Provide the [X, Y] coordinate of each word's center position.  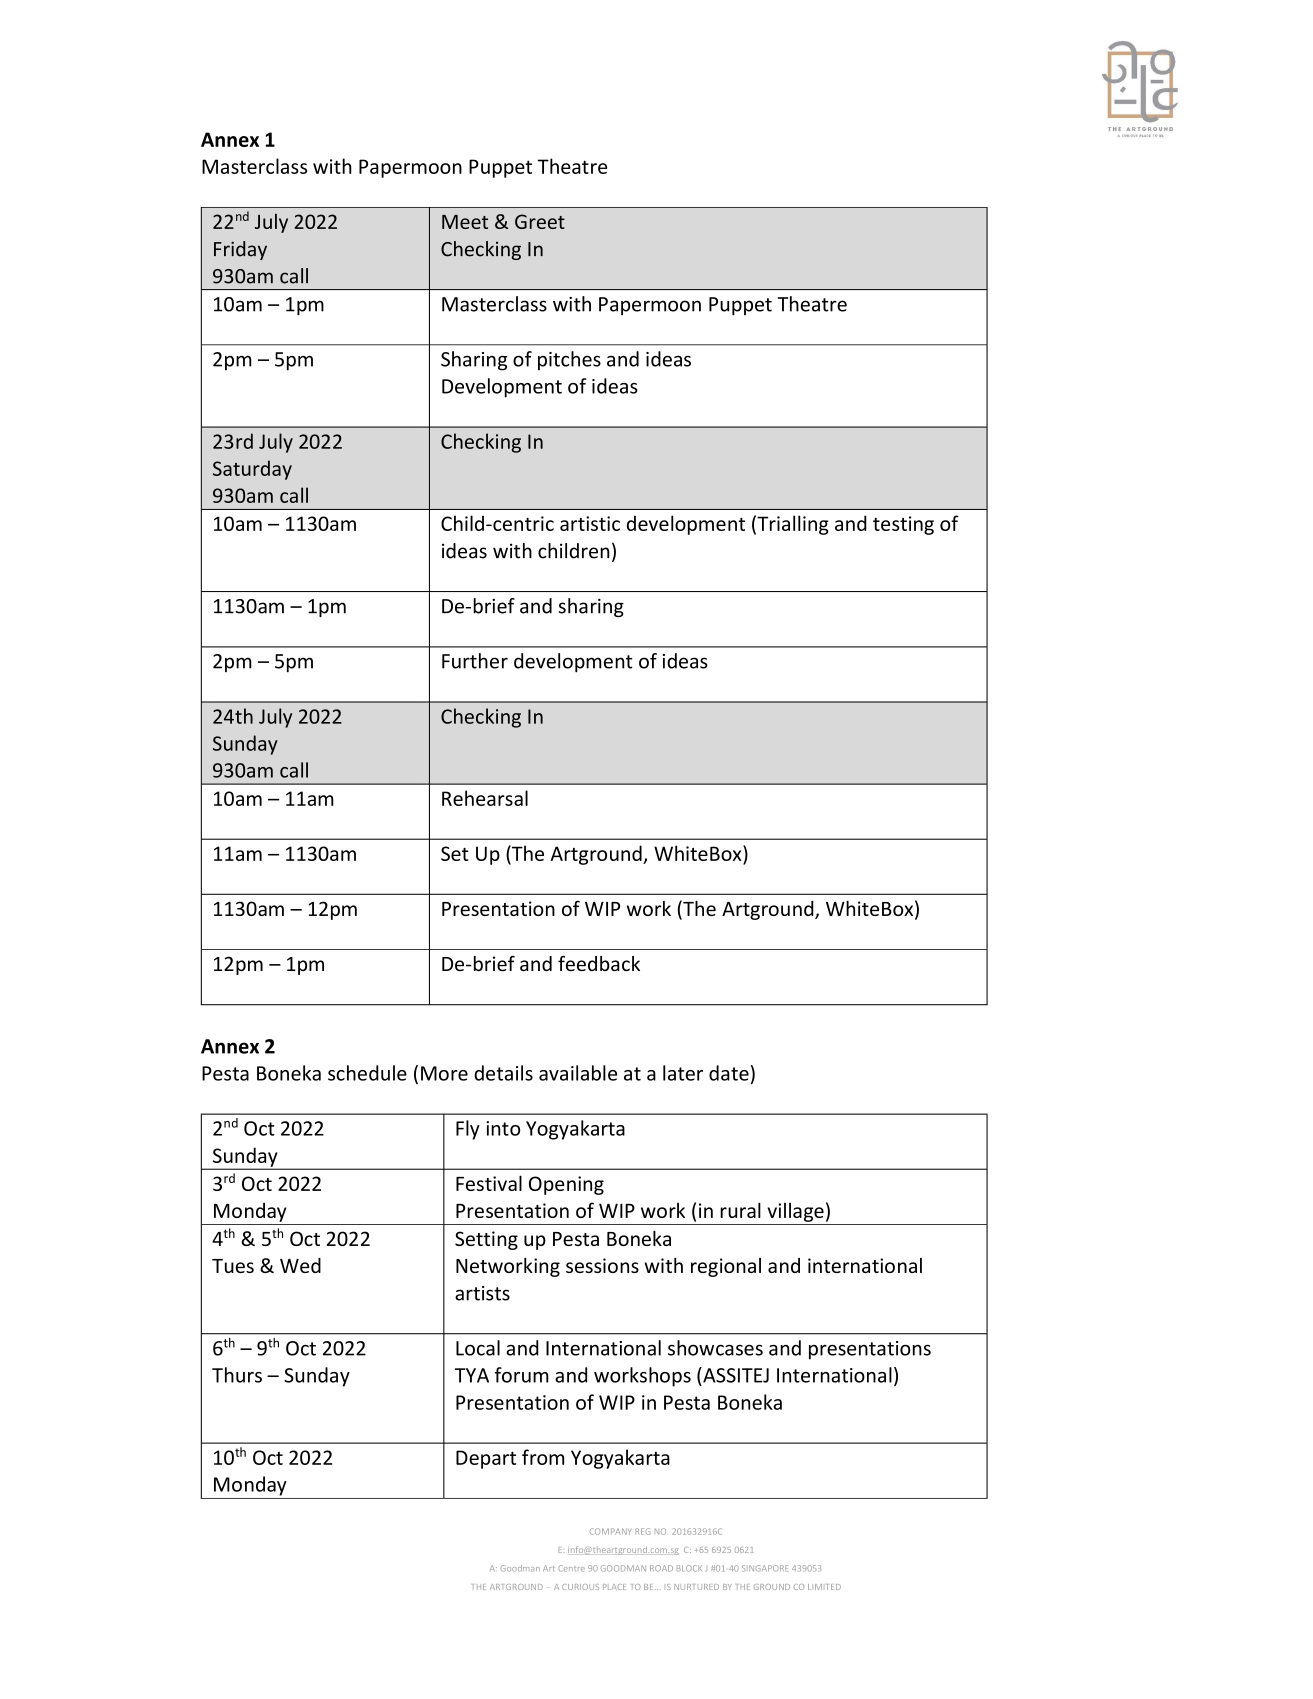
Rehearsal [485, 798]
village [795, 1212]
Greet [540, 221]
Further [475, 661]
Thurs [237, 1375]
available [578, 1073]
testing [903, 525]
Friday [240, 250]
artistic [590, 523]
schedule [367, 1073]
